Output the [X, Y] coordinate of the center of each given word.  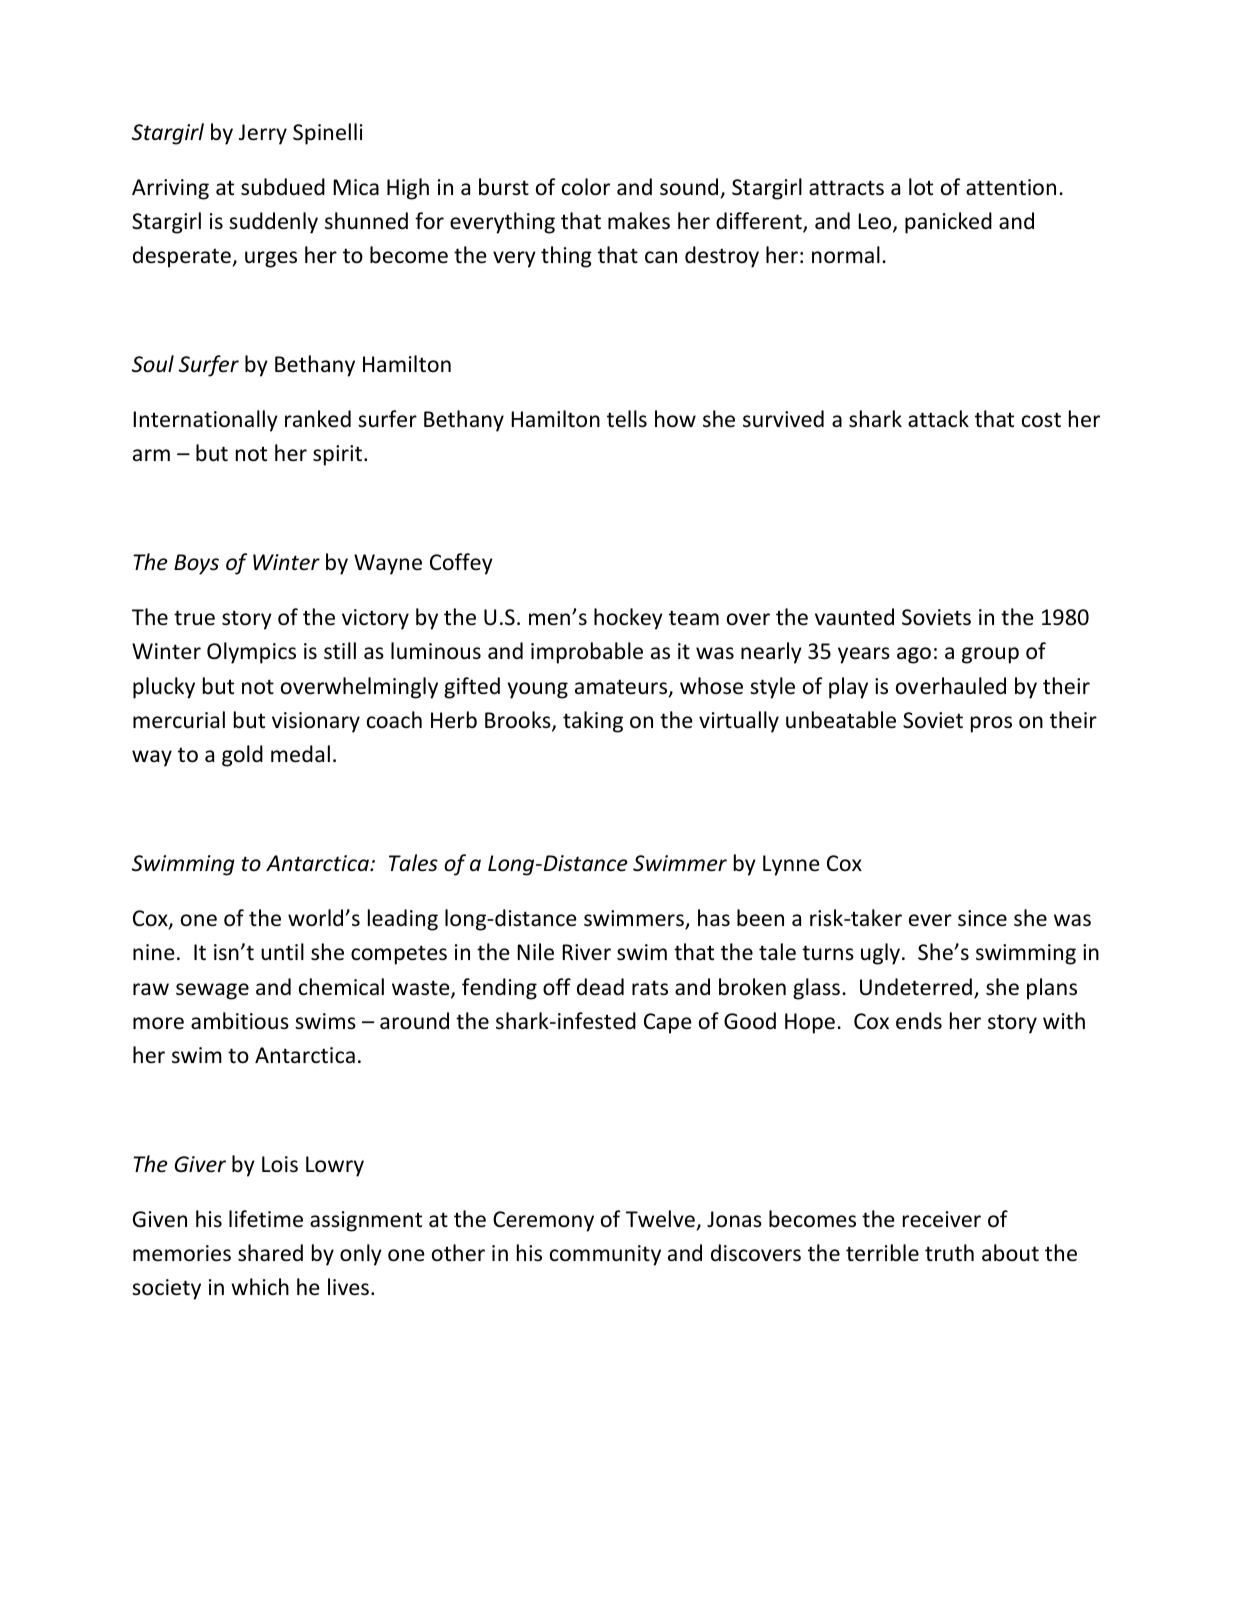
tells [627, 419]
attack [938, 419]
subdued [283, 187]
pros [991, 724]
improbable [587, 653]
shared [270, 1253]
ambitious [240, 1021]
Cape [668, 1023]
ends [919, 1021]
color [586, 187]
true [194, 618]
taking [593, 722]
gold [242, 756]
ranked [318, 419]
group [990, 655]
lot [921, 187]
